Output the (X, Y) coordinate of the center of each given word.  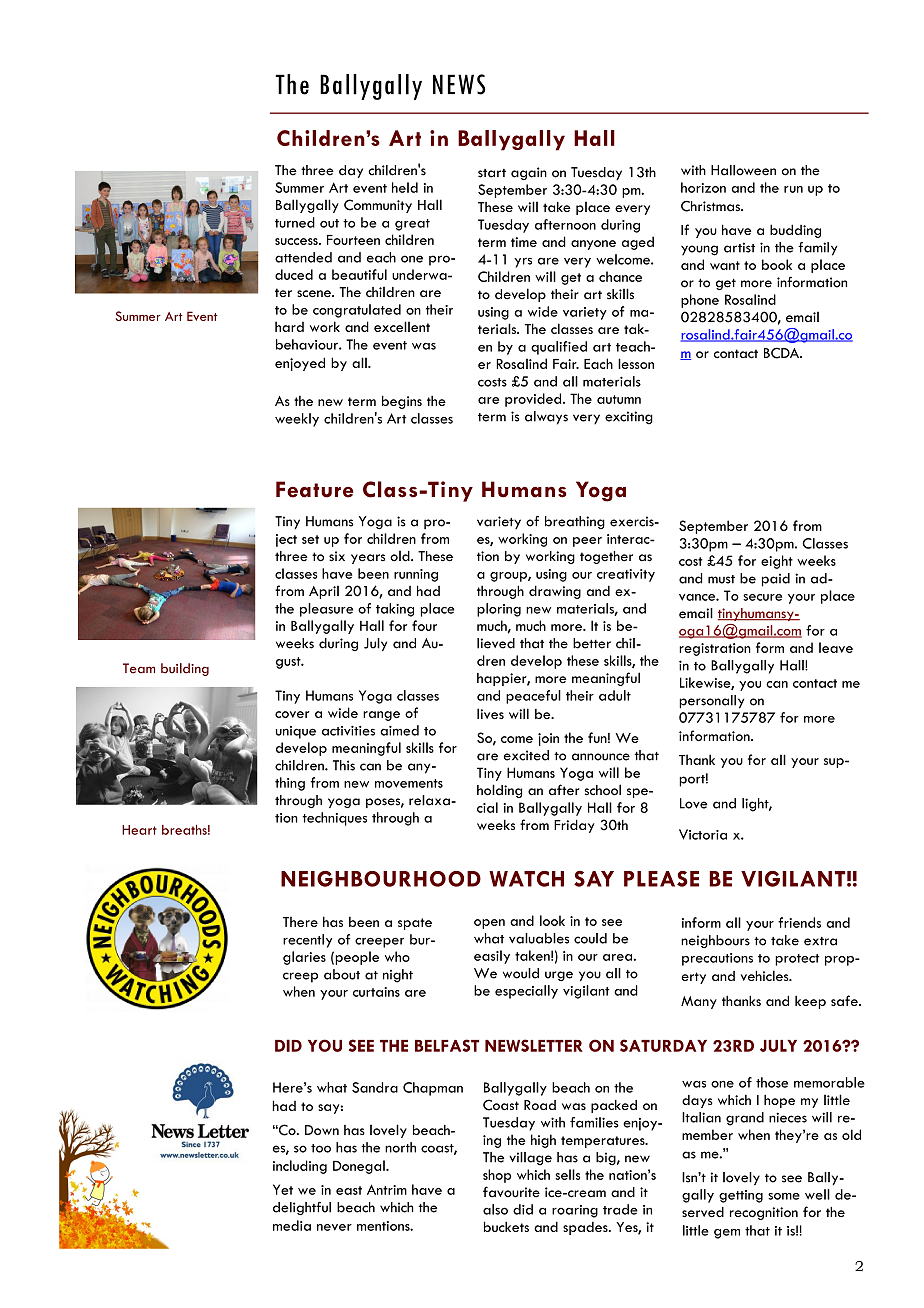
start (492, 173)
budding (795, 231)
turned (295, 222)
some (784, 1196)
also (495, 1209)
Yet (283, 1189)
